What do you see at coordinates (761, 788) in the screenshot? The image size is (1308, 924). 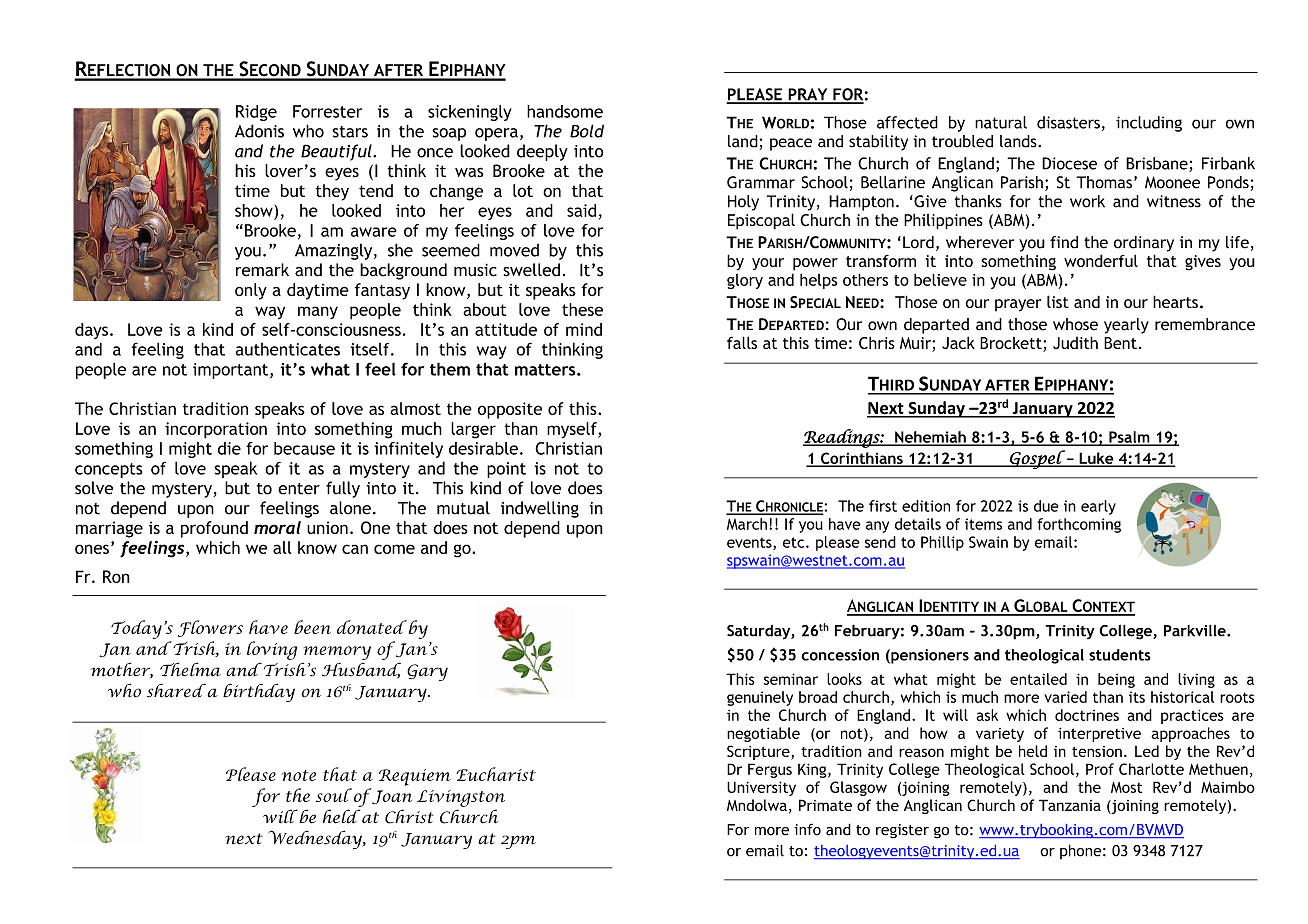 I see `University` at bounding box center [761, 788].
